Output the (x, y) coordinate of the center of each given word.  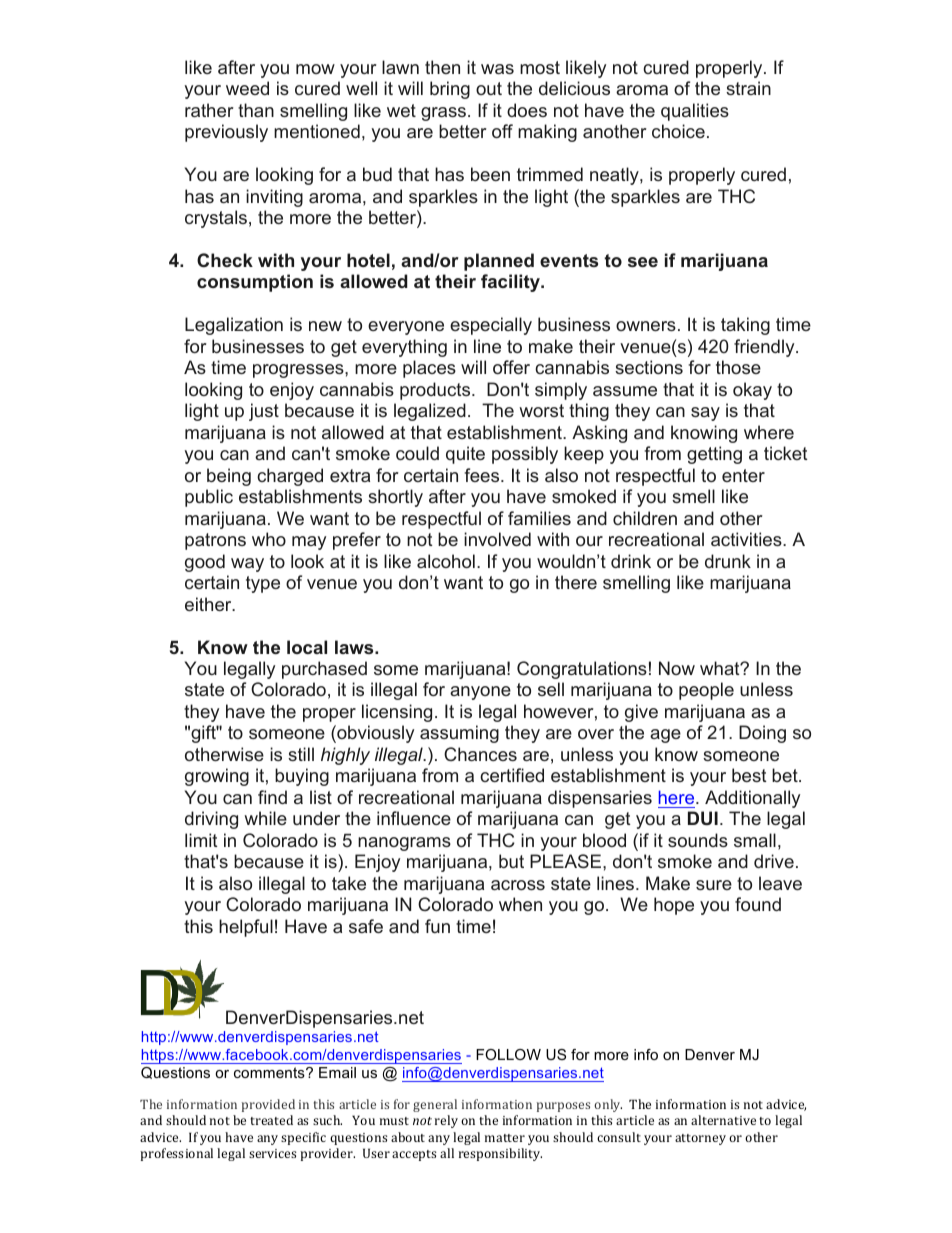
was (497, 69)
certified (512, 775)
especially (491, 326)
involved (497, 539)
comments (270, 1072)
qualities (695, 112)
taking (745, 326)
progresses (299, 371)
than (256, 110)
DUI (703, 818)
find (272, 797)
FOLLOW (508, 1054)
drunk (728, 561)
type (263, 584)
